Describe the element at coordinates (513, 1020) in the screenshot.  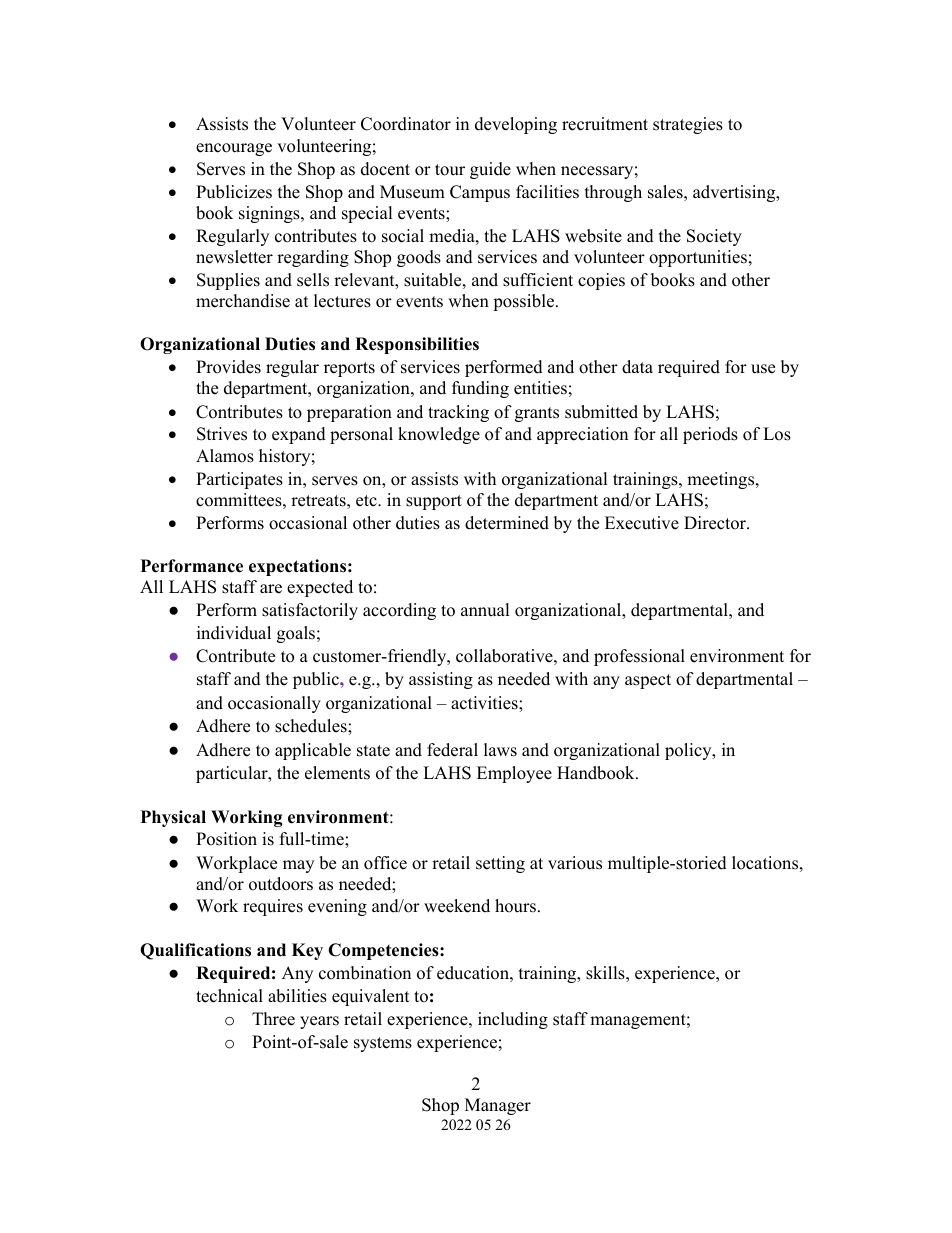
I see `including` at that location.
